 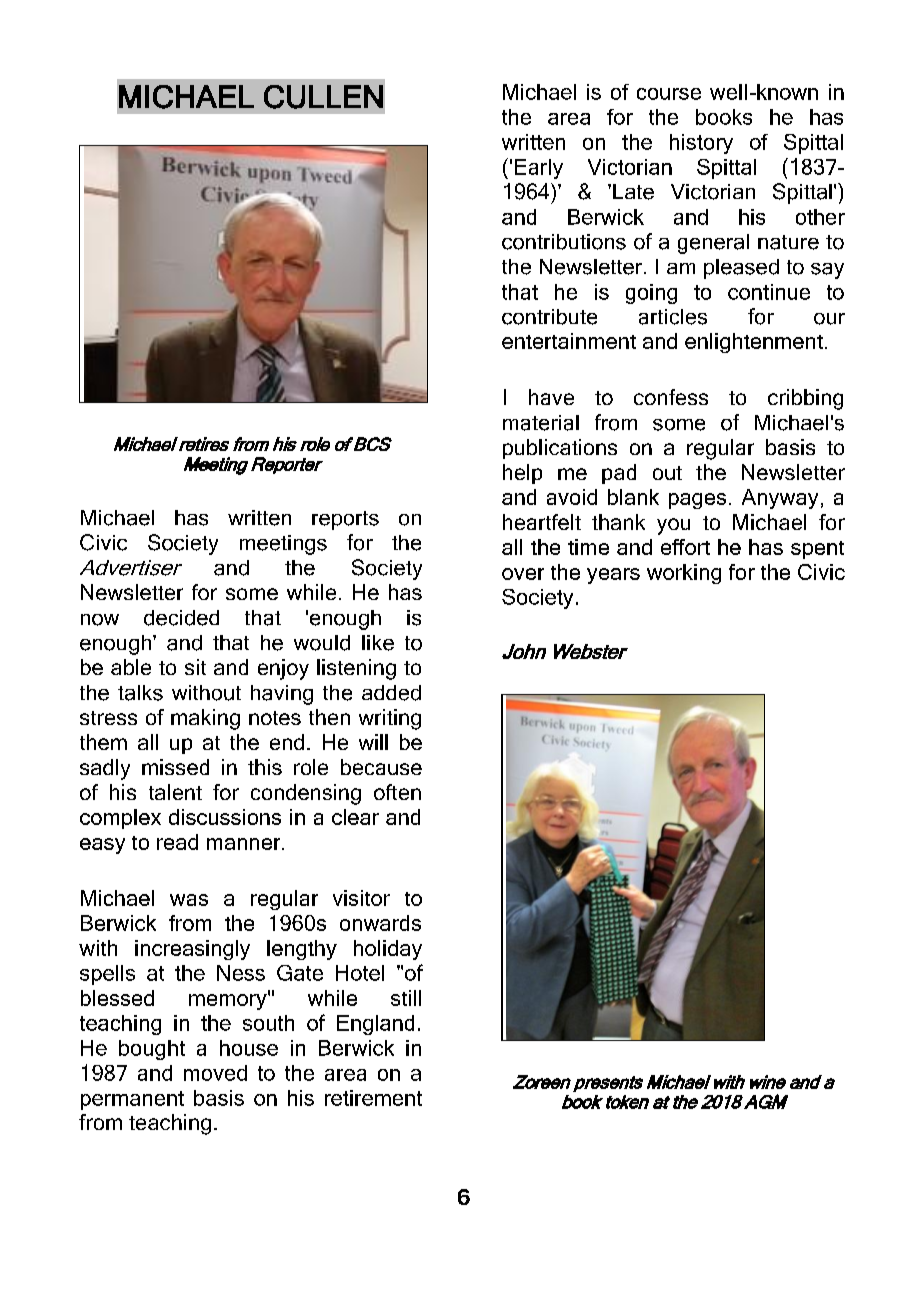 What do you see at coordinates (373, 1098) in the screenshot?
I see `retirement` at bounding box center [373, 1098].
